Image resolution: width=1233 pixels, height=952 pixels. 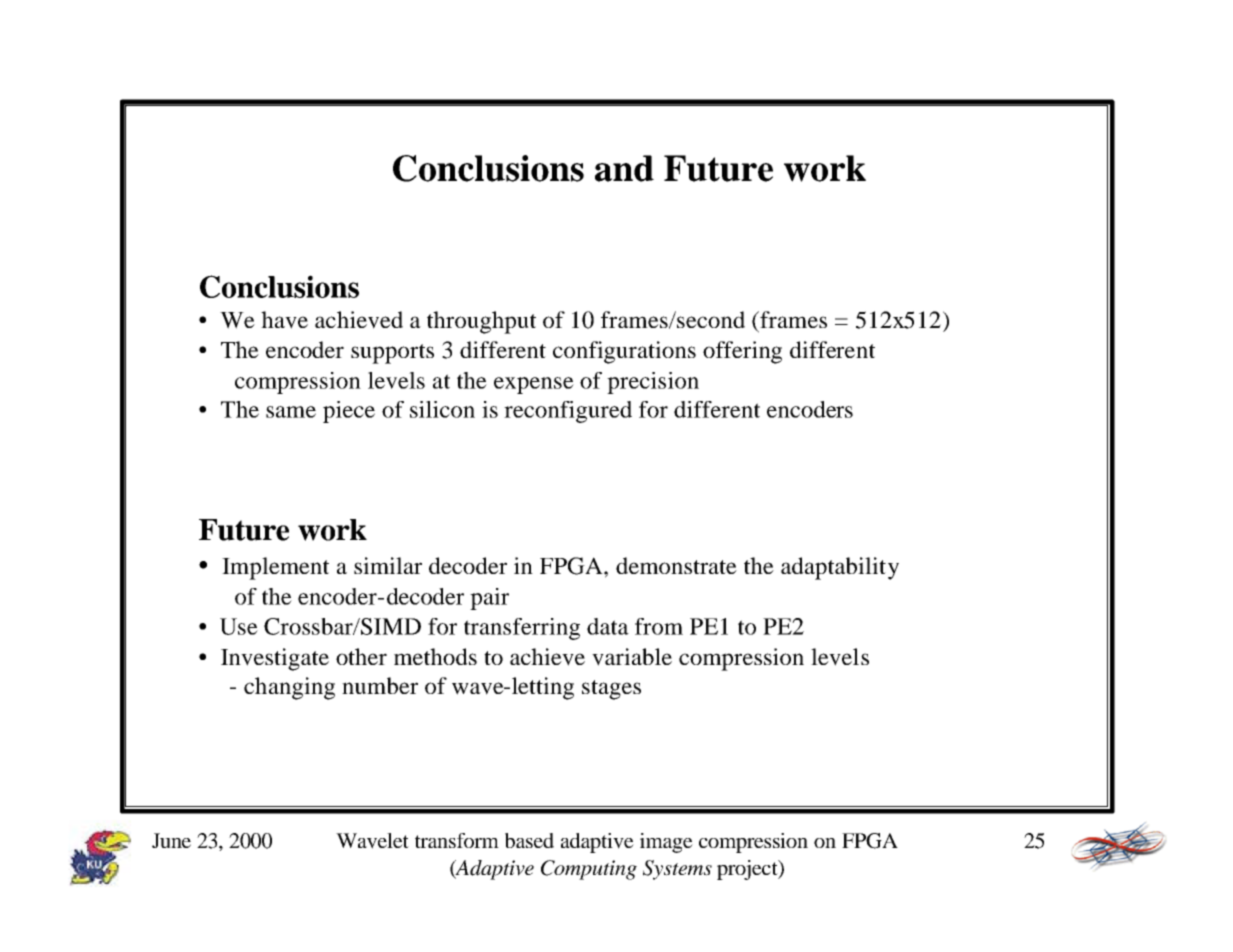 What do you see at coordinates (529, 840) in the page?
I see `based` at bounding box center [529, 840].
